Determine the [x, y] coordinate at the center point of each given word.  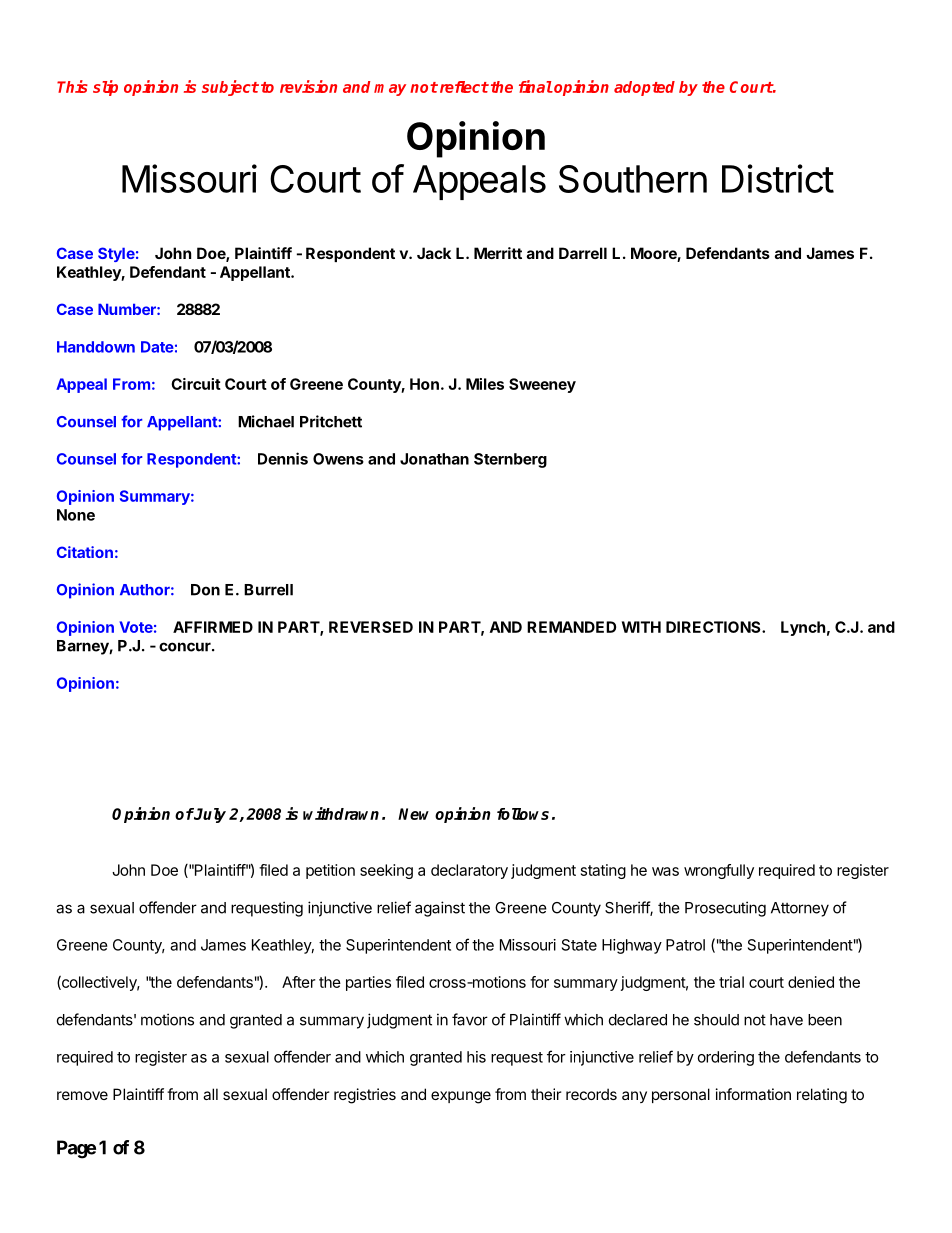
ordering [726, 1058]
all [210, 1094]
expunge [461, 1097]
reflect [463, 87]
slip [105, 88]
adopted [644, 88]
